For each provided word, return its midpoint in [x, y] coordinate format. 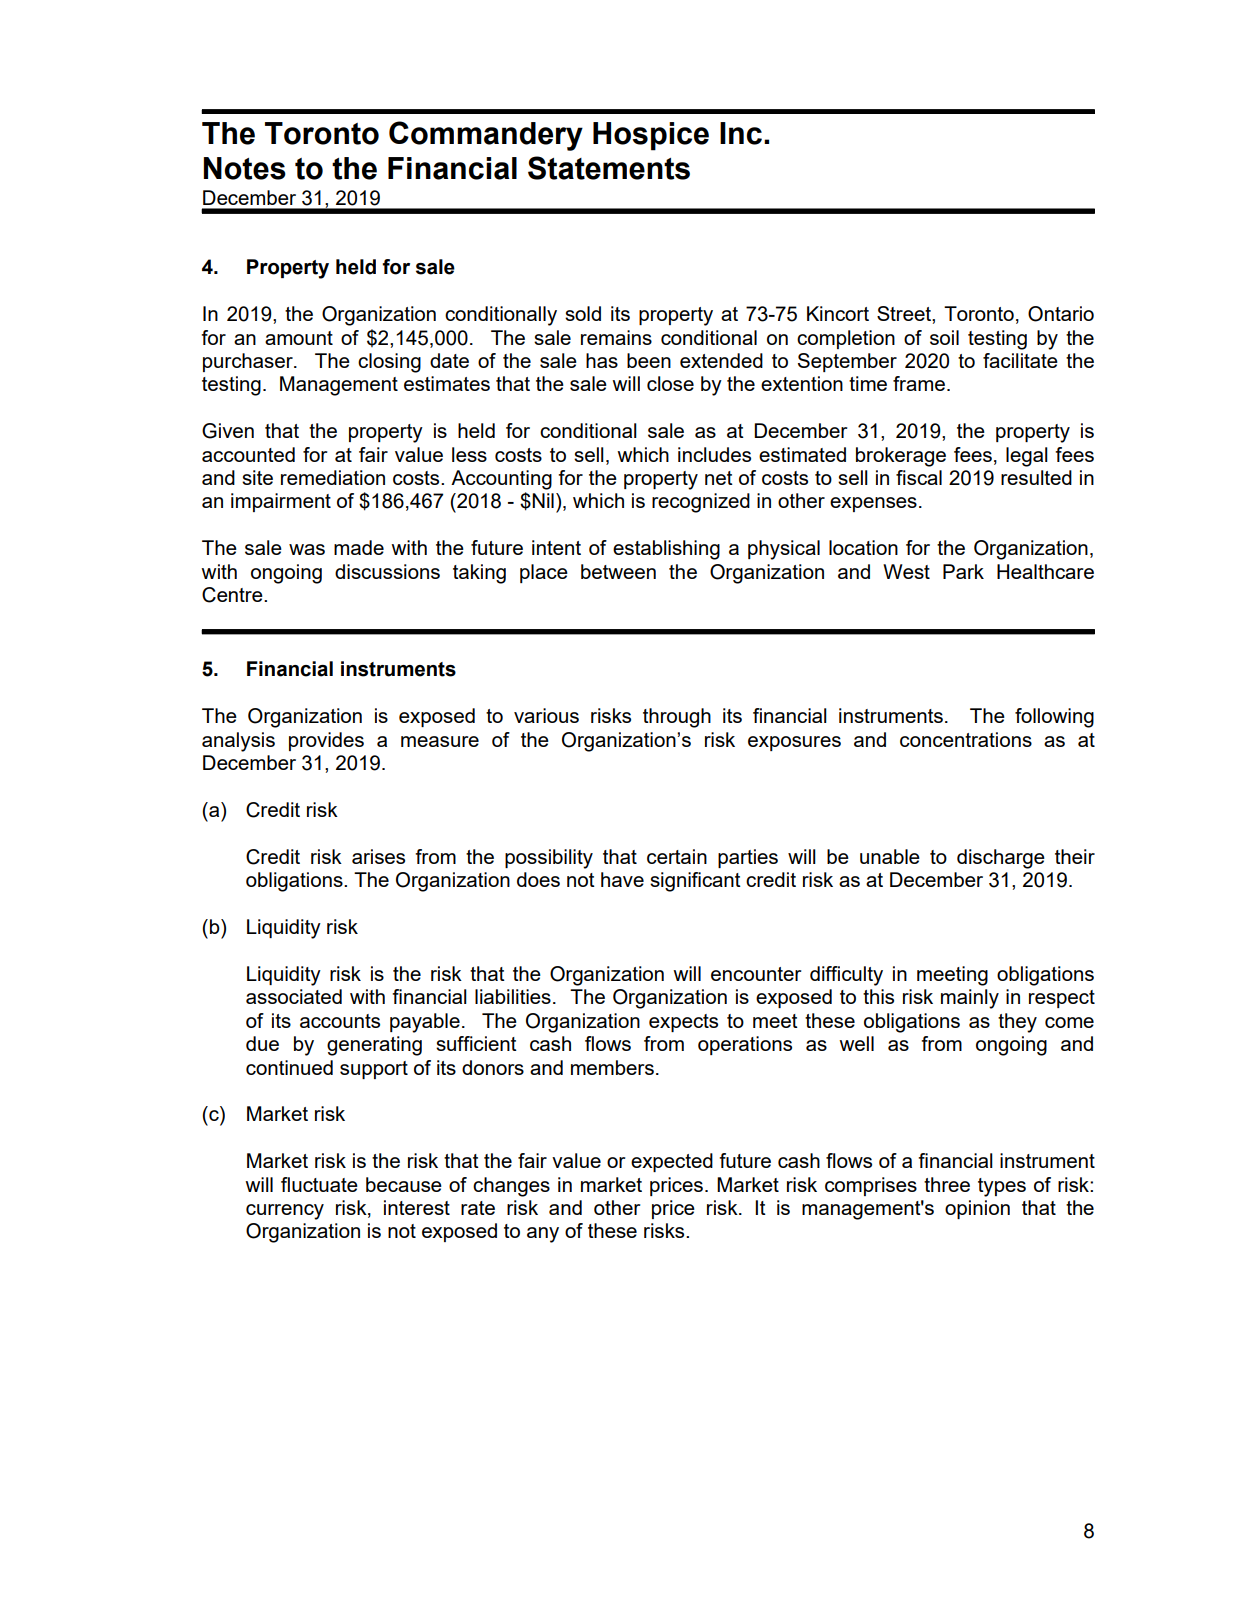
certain [677, 856]
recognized [701, 503]
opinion [977, 1209]
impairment [281, 502]
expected [672, 1162]
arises [378, 856]
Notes [245, 168]
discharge [1001, 859]
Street [905, 313]
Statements [609, 168]
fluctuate [319, 1184]
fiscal [919, 477]
